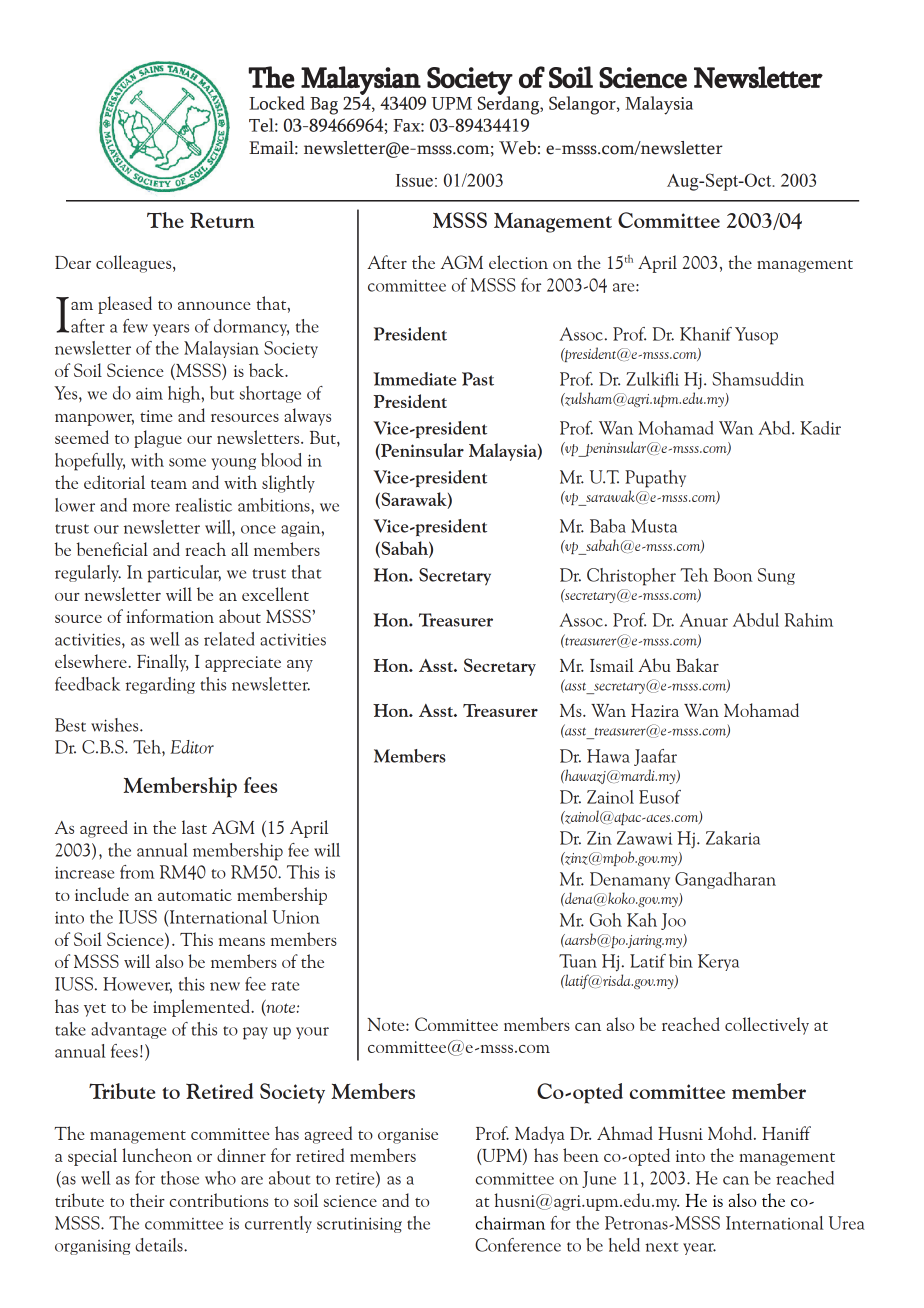 Image resolution: width=924 pixels, height=1308 pixels. Describe the element at coordinates (277, 103) in the image. I see `Locked` at that location.
